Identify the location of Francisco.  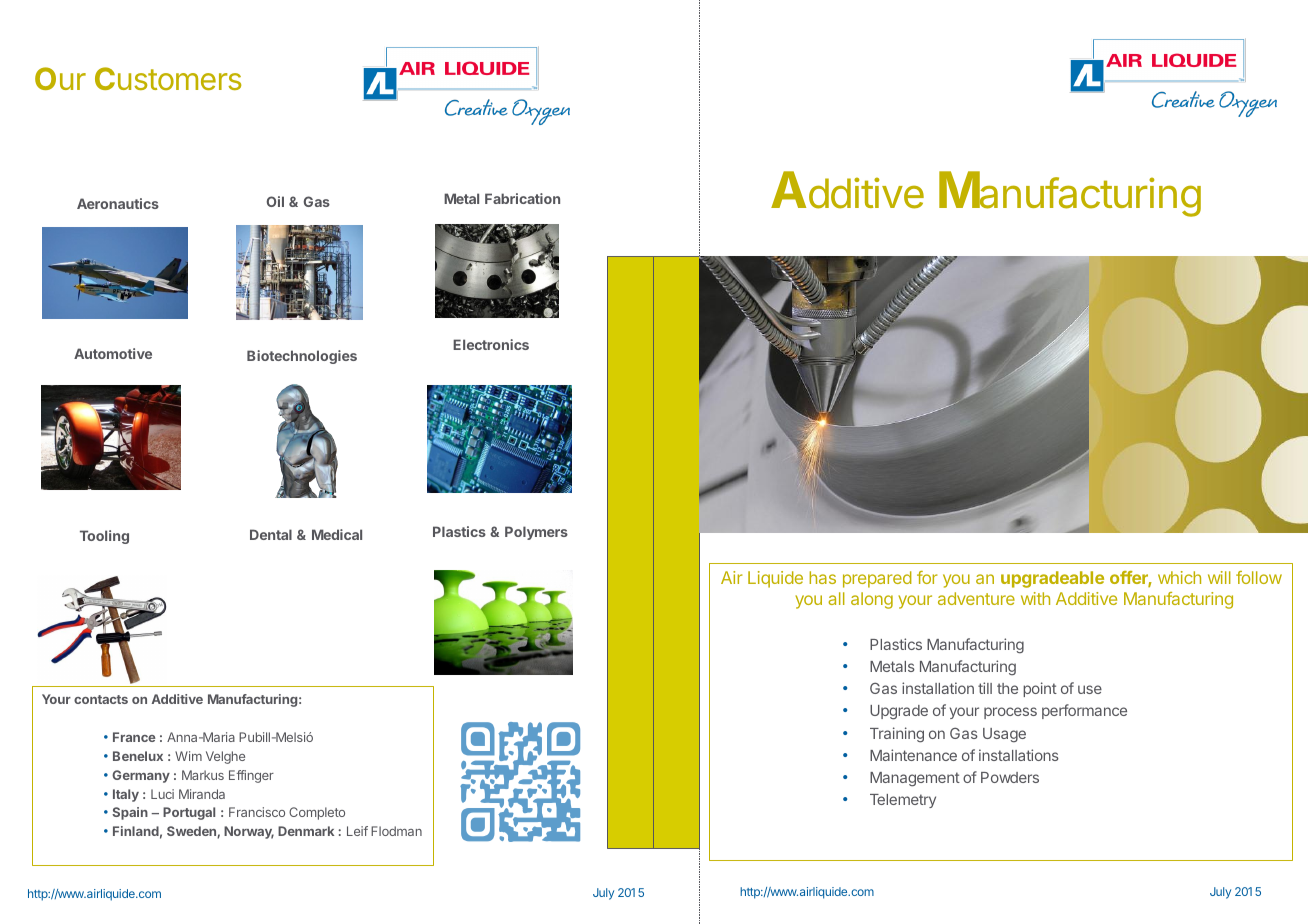
(257, 812).
